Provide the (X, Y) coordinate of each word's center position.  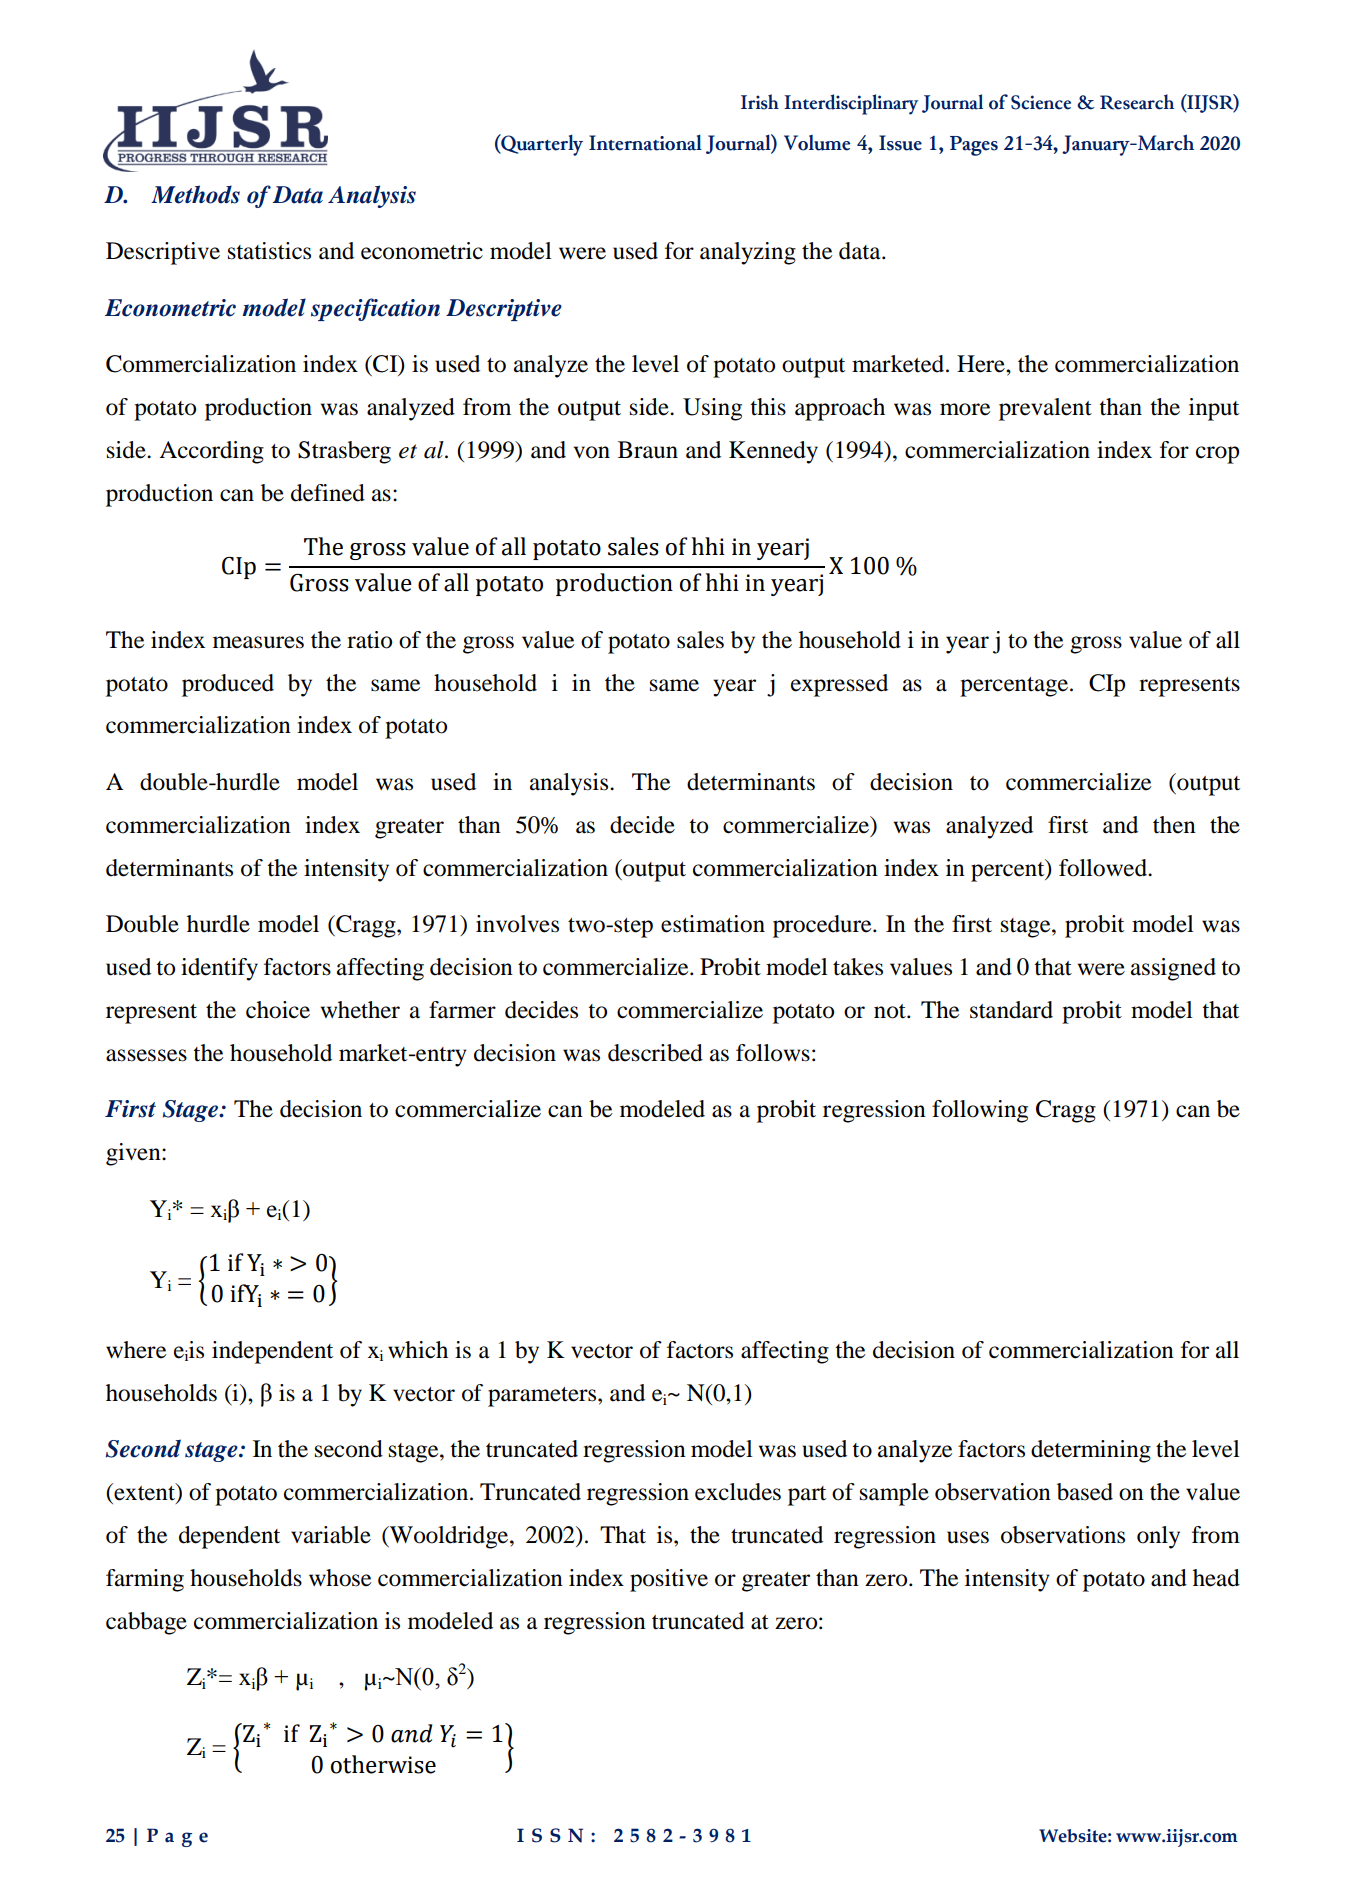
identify (219, 969)
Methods (195, 194)
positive (669, 1580)
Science (1041, 102)
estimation (713, 924)
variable (331, 1535)
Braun (648, 450)
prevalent (1045, 409)
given (134, 1154)
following (980, 1111)
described (655, 1053)
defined (328, 493)
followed (1104, 868)
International (645, 142)
